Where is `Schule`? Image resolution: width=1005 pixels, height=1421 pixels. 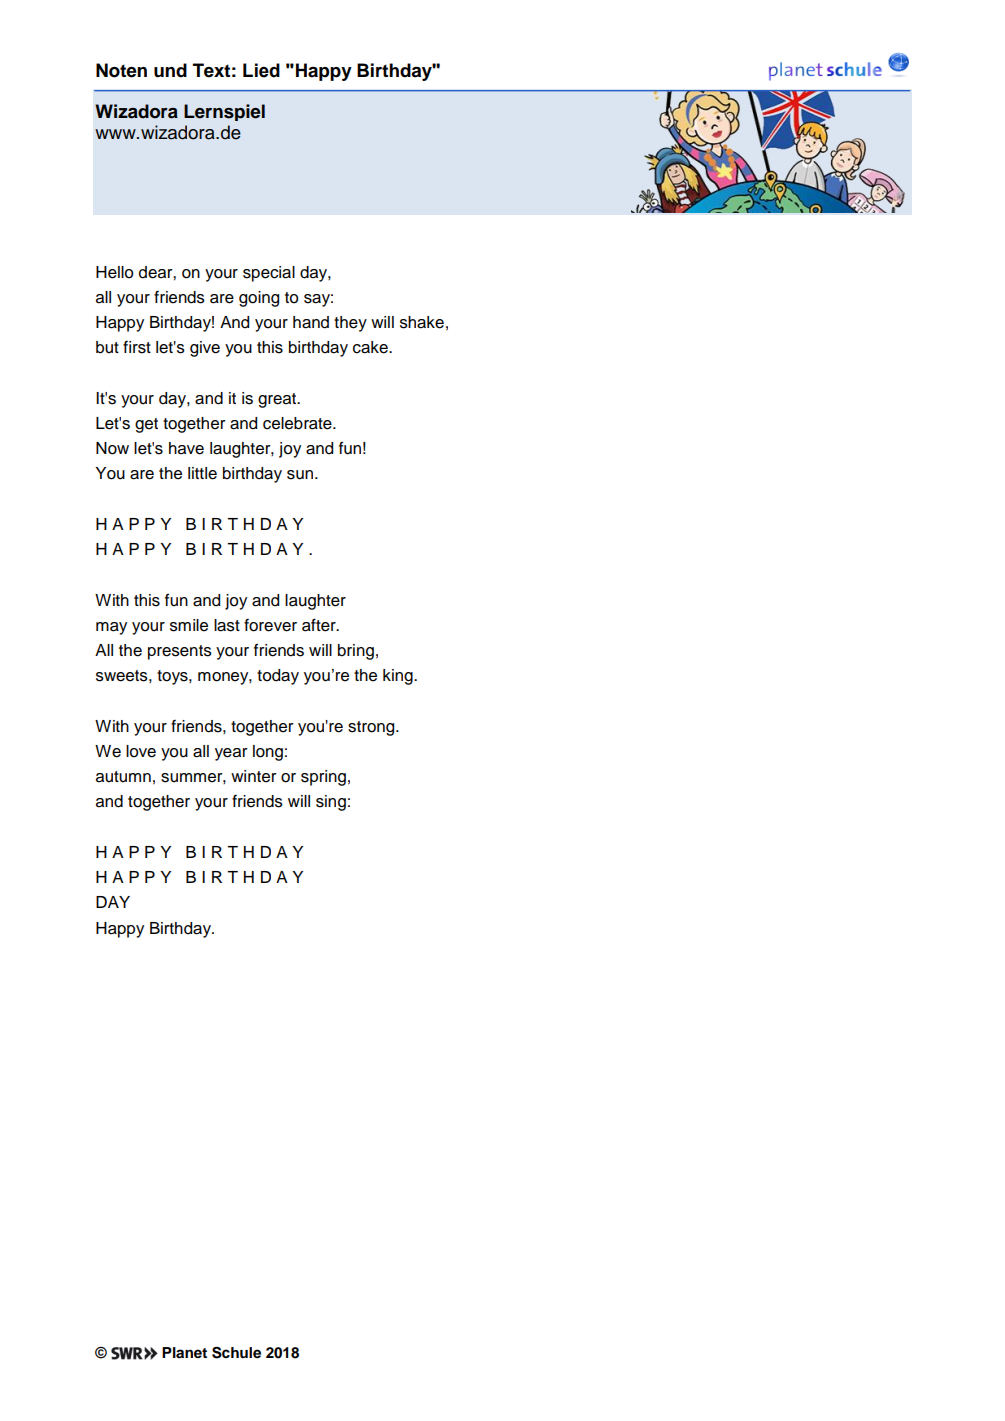 Schule is located at coordinates (236, 1352).
